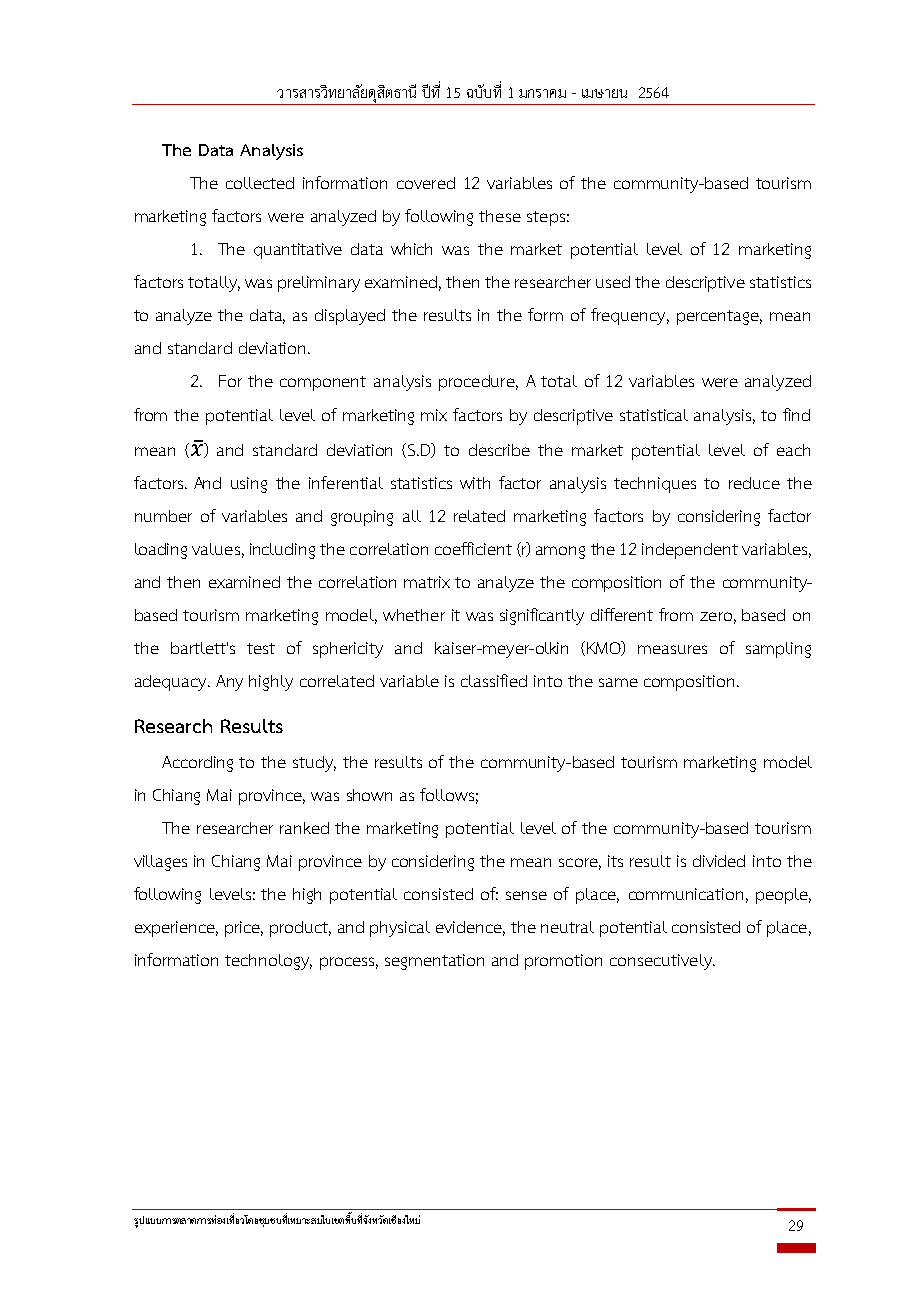  Describe the element at coordinates (323, 383) in the screenshot. I see `component` at that location.
